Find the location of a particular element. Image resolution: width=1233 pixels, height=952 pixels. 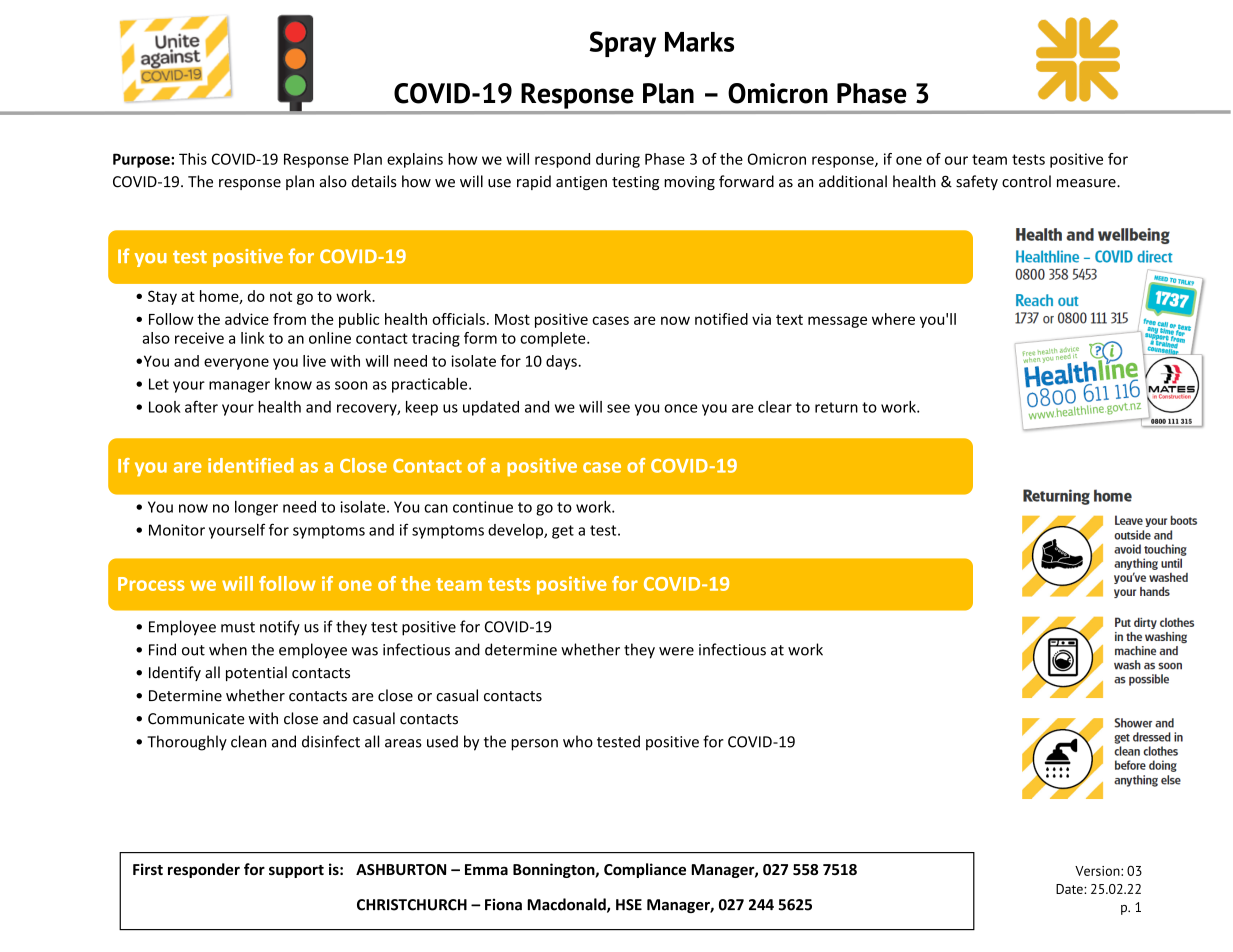

support is located at coordinates (296, 871).
